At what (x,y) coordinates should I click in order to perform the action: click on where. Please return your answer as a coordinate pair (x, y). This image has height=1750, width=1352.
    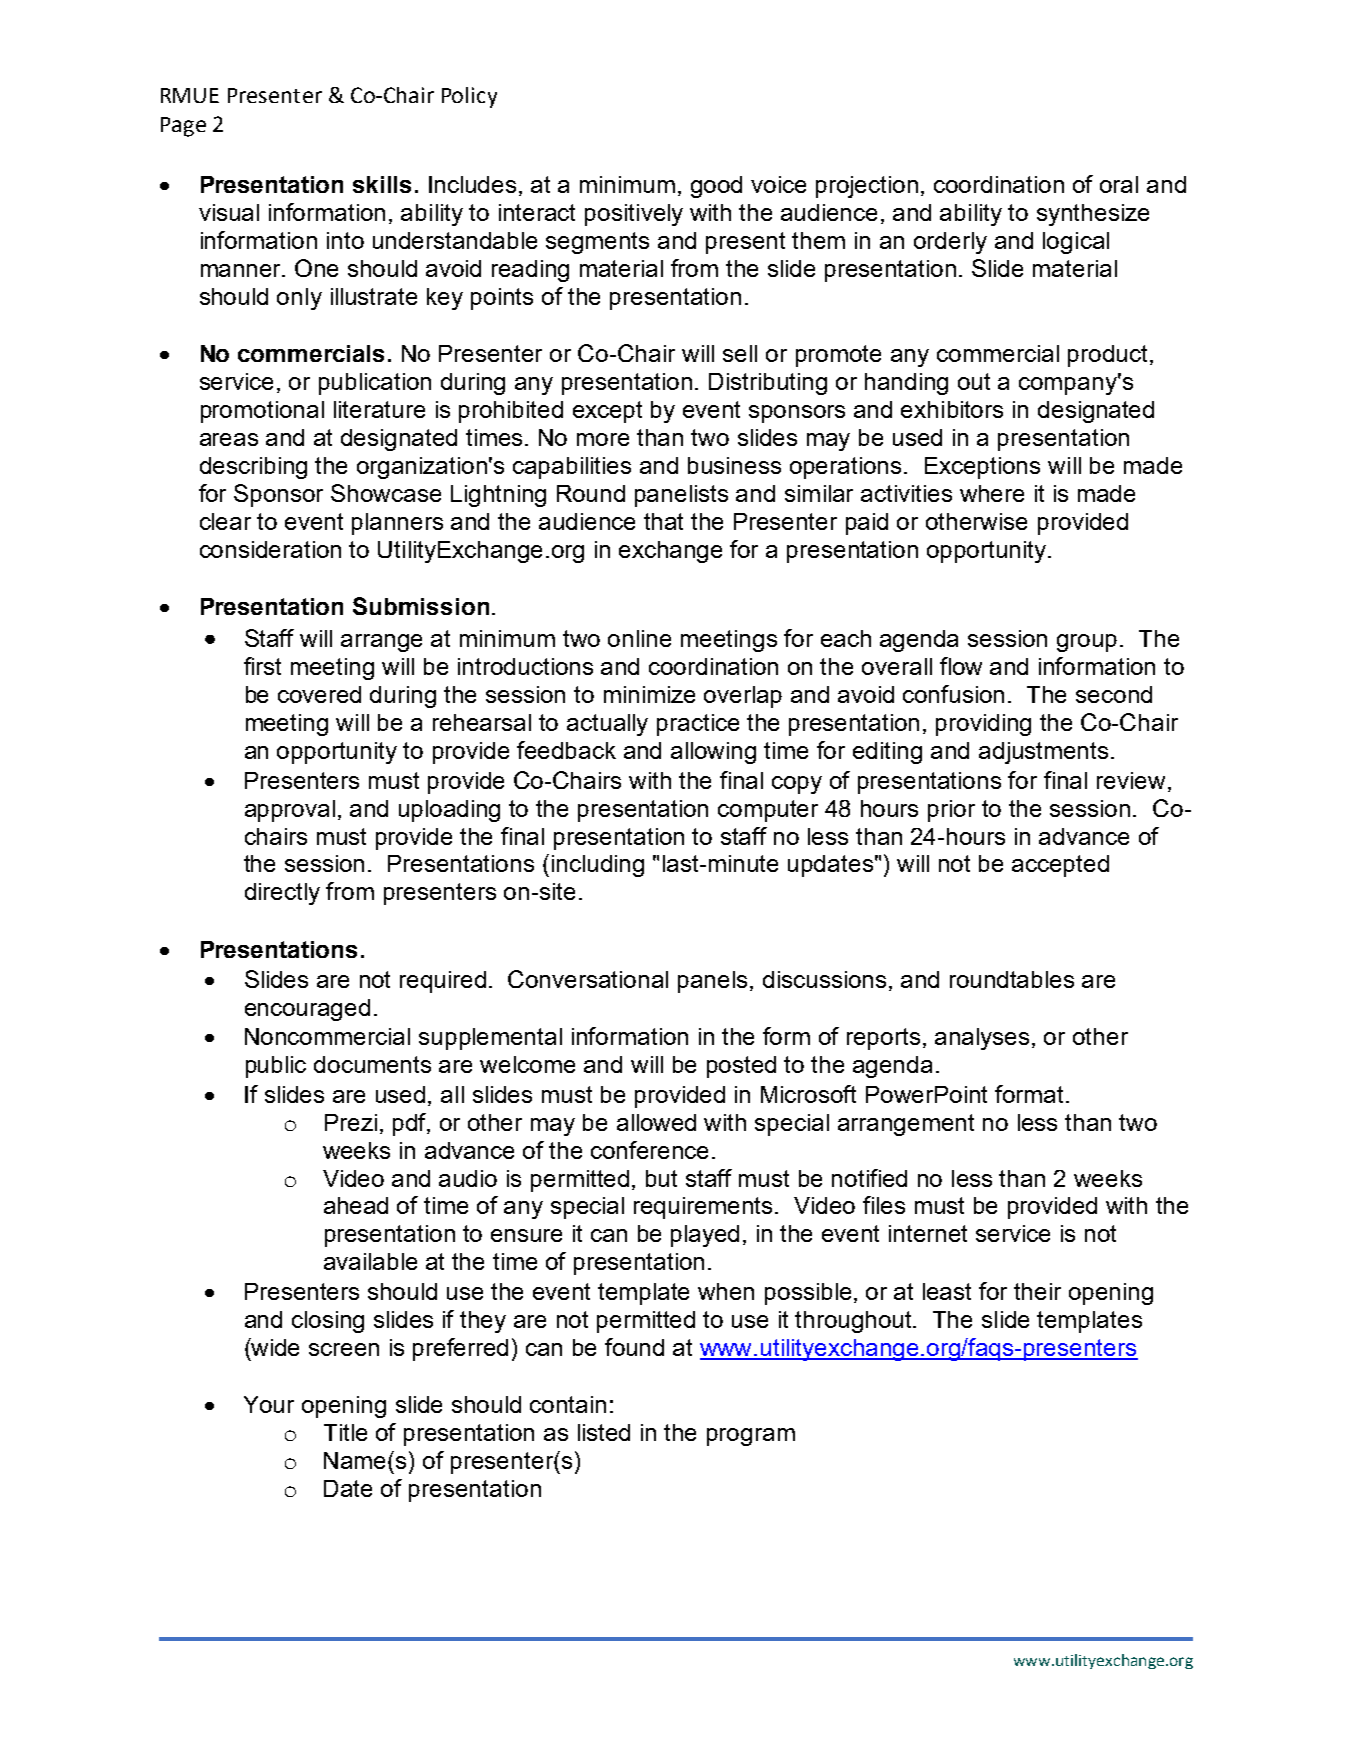
    Looking at the image, I should click on (992, 493).
